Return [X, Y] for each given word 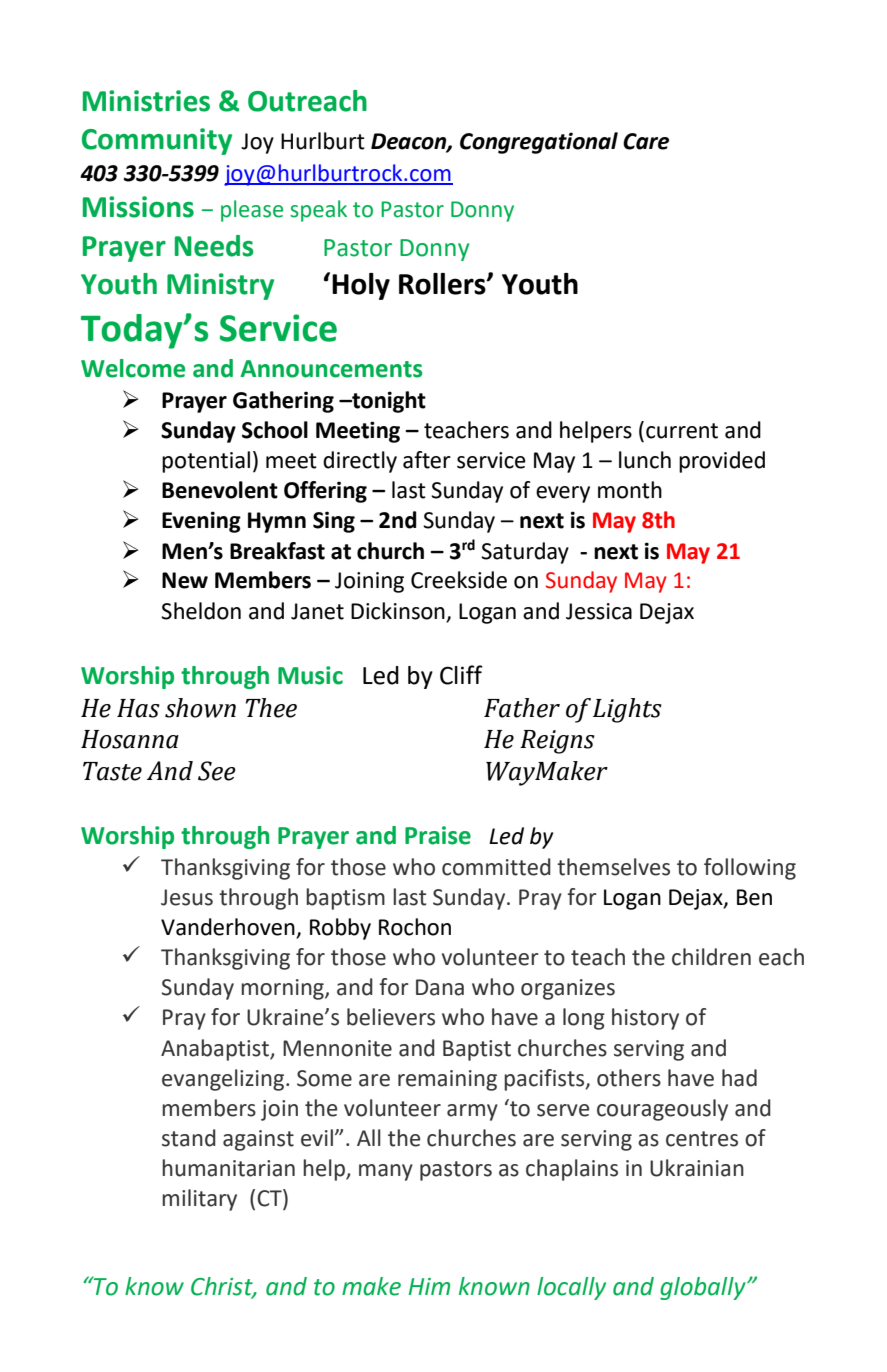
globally [704, 1288]
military [199, 1200]
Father [522, 708]
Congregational [539, 143]
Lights [627, 710]
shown [200, 708]
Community [157, 141]
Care [646, 141]
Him [429, 1286]
